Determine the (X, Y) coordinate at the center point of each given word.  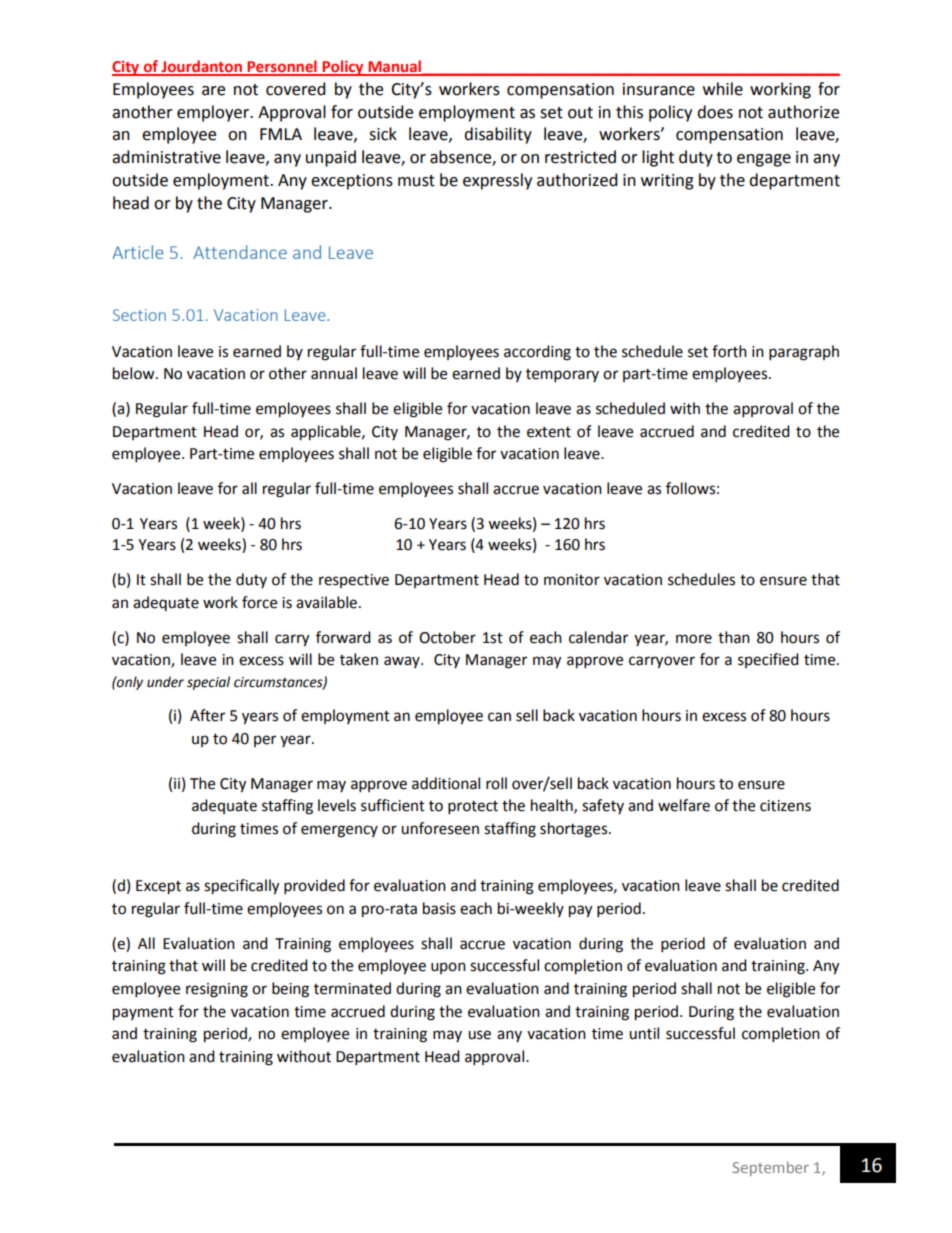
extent (549, 432)
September (771, 1168)
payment (143, 1014)
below (135, 373)
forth (729, 351)
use (479, 1035)
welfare (684, 805)
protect (473, 808)
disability (498, 135)
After (207, 715)
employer (214, 113)
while (723, 89)
